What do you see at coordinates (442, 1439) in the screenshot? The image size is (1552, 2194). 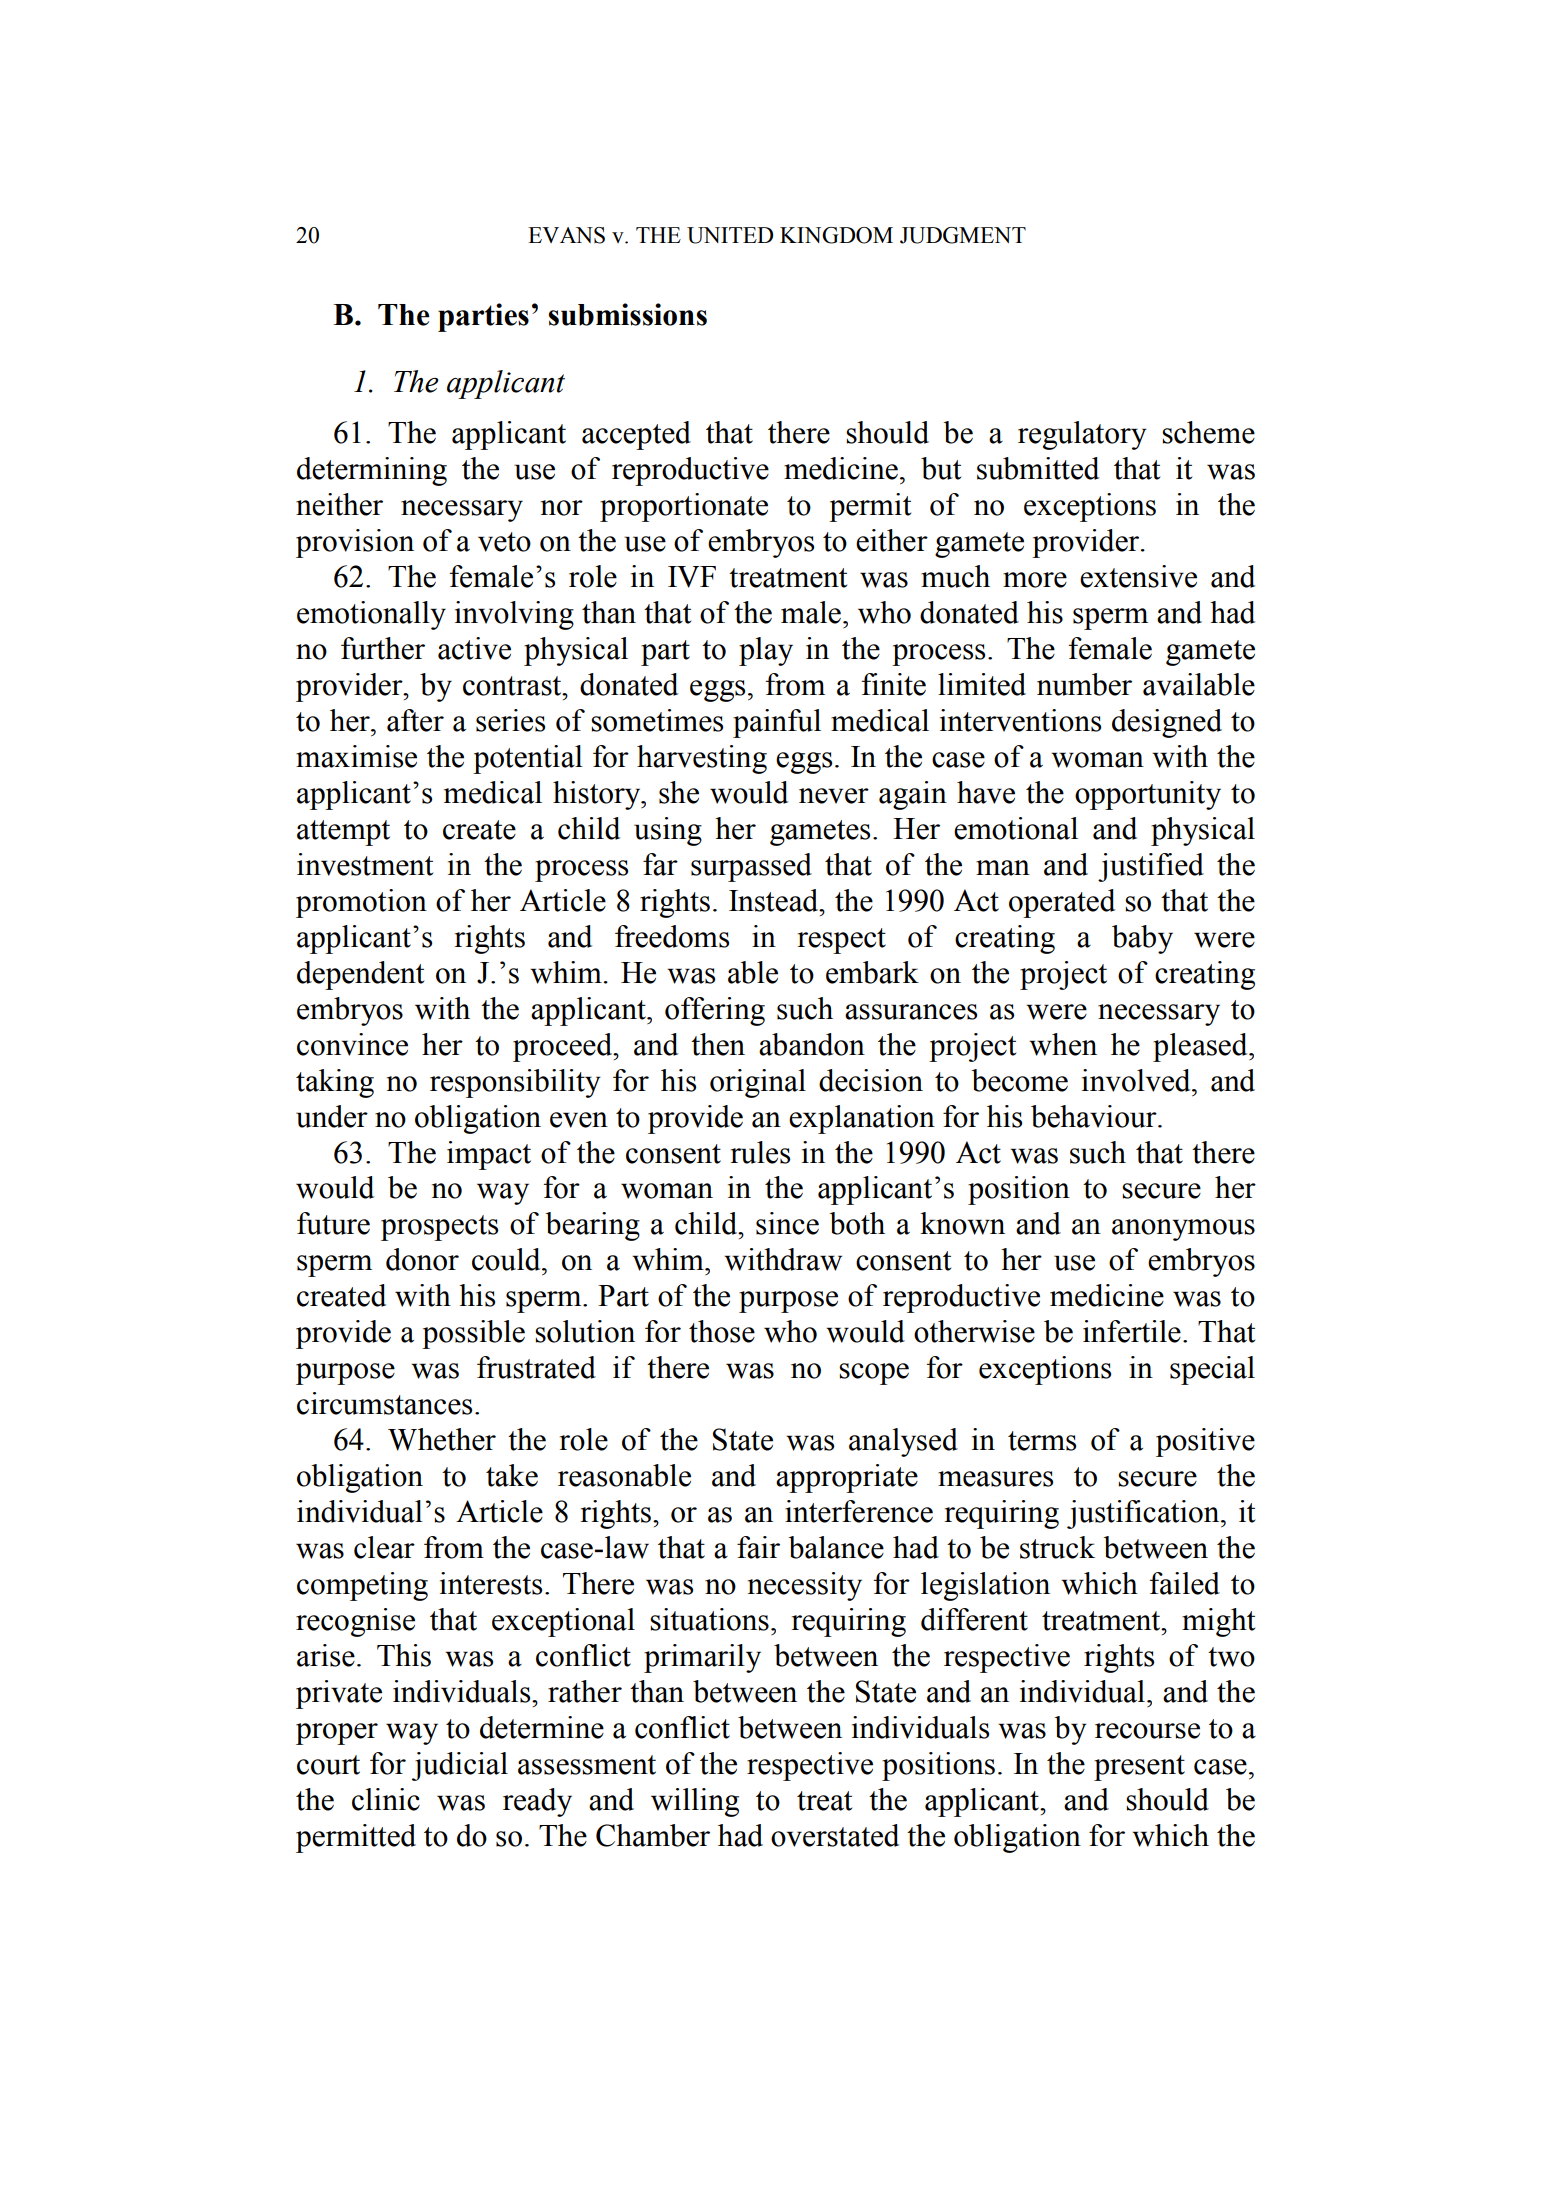 I see `Whether` at bounding box center [442, 1439].
